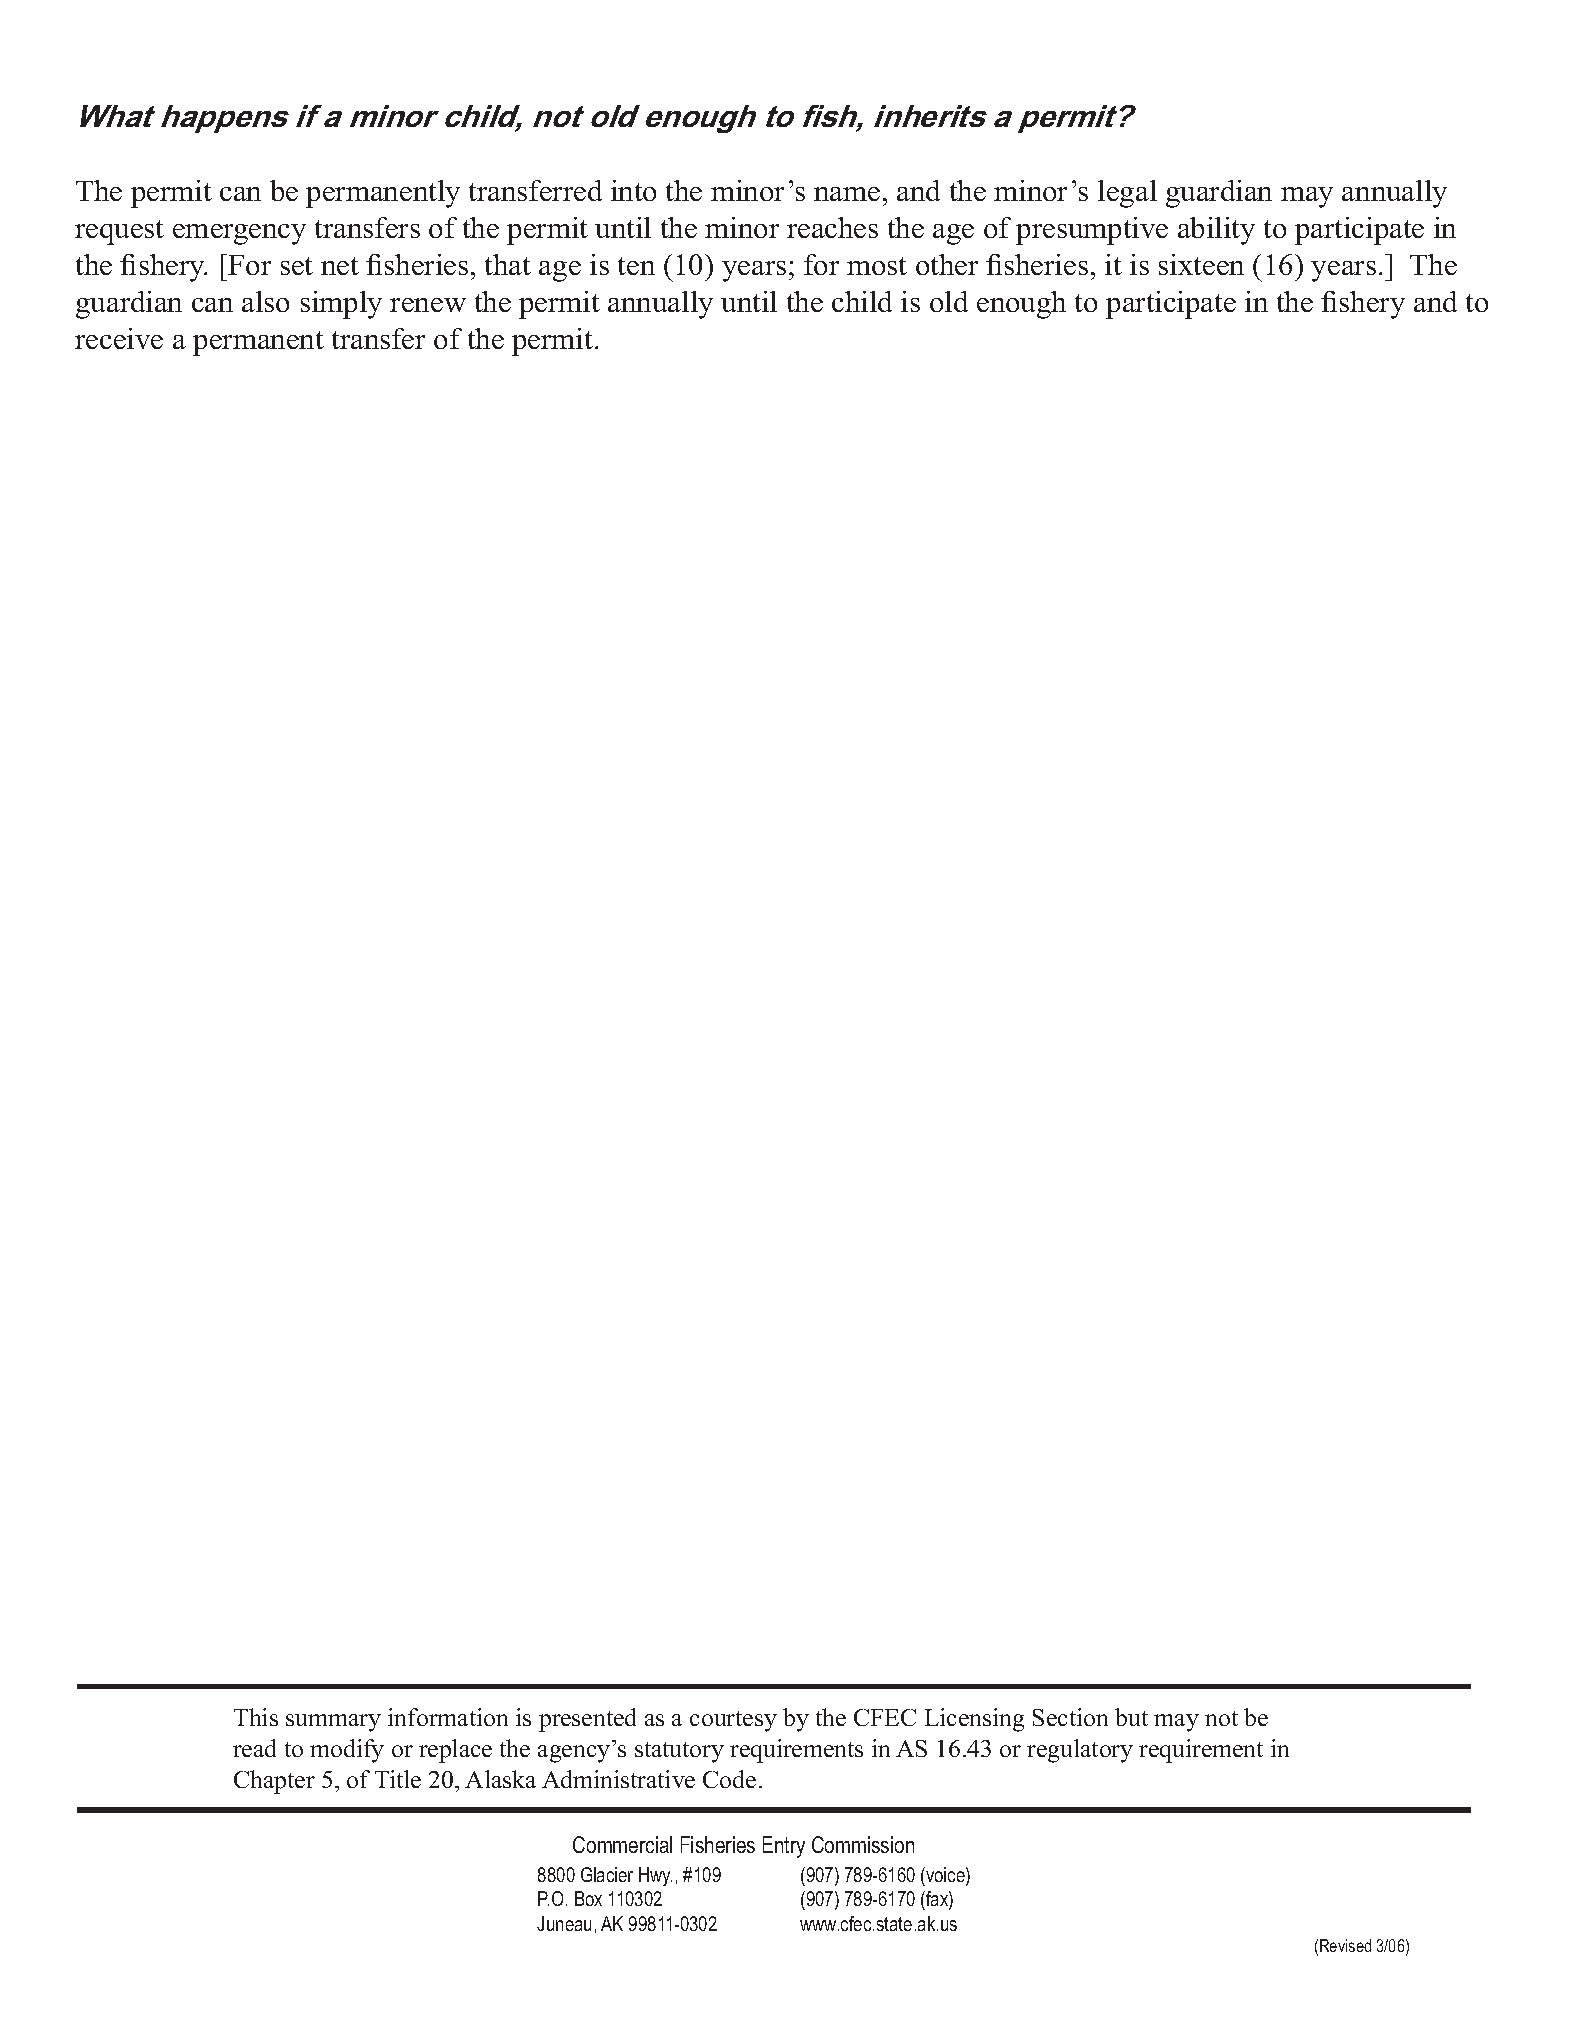 The image size is (1574, 2037). What do you see at coordinates (333, 1723) in the page?
I see `summary` at bounding box center [333, 1723].
